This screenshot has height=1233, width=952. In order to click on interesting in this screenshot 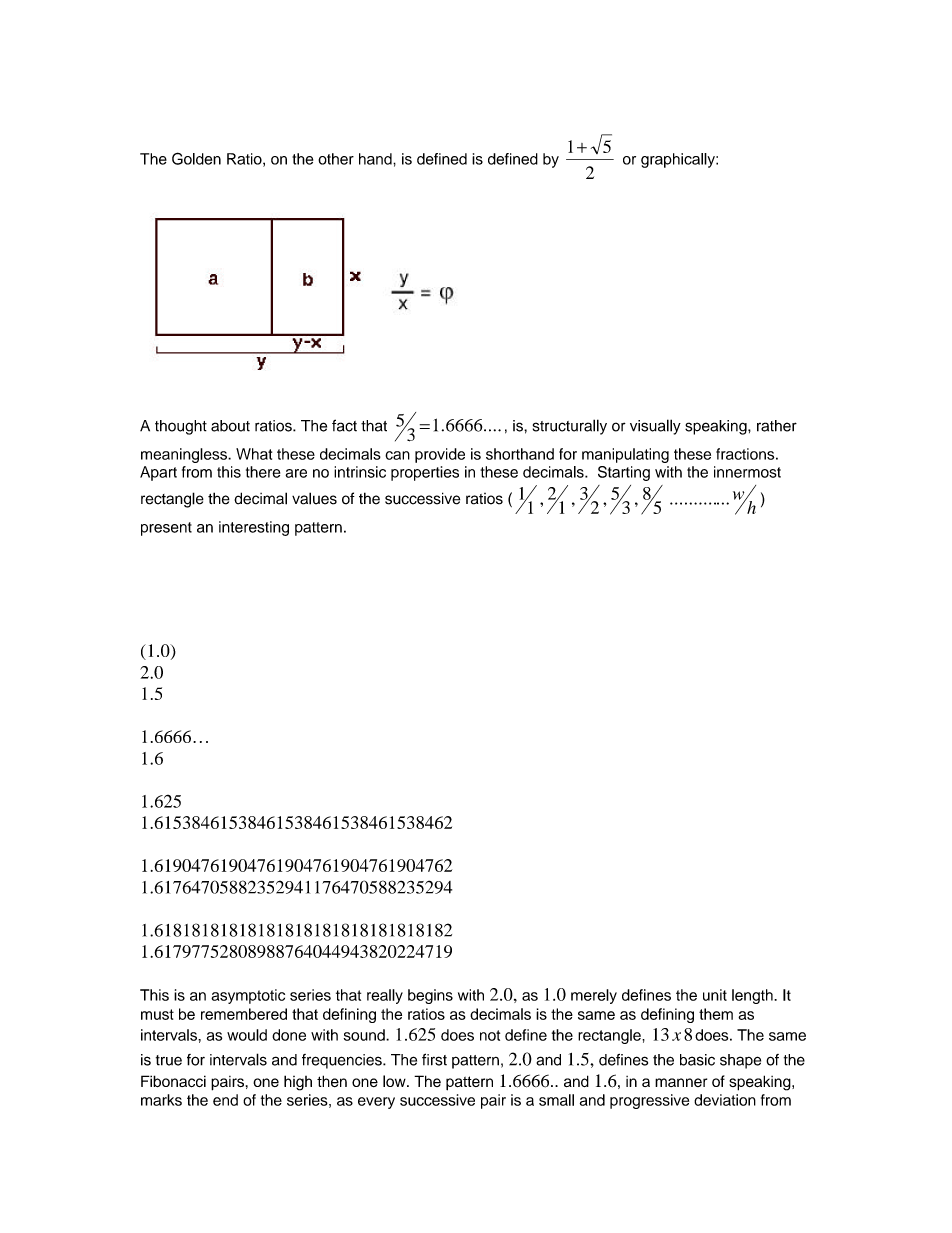, I will do `click(254, 528)`.
